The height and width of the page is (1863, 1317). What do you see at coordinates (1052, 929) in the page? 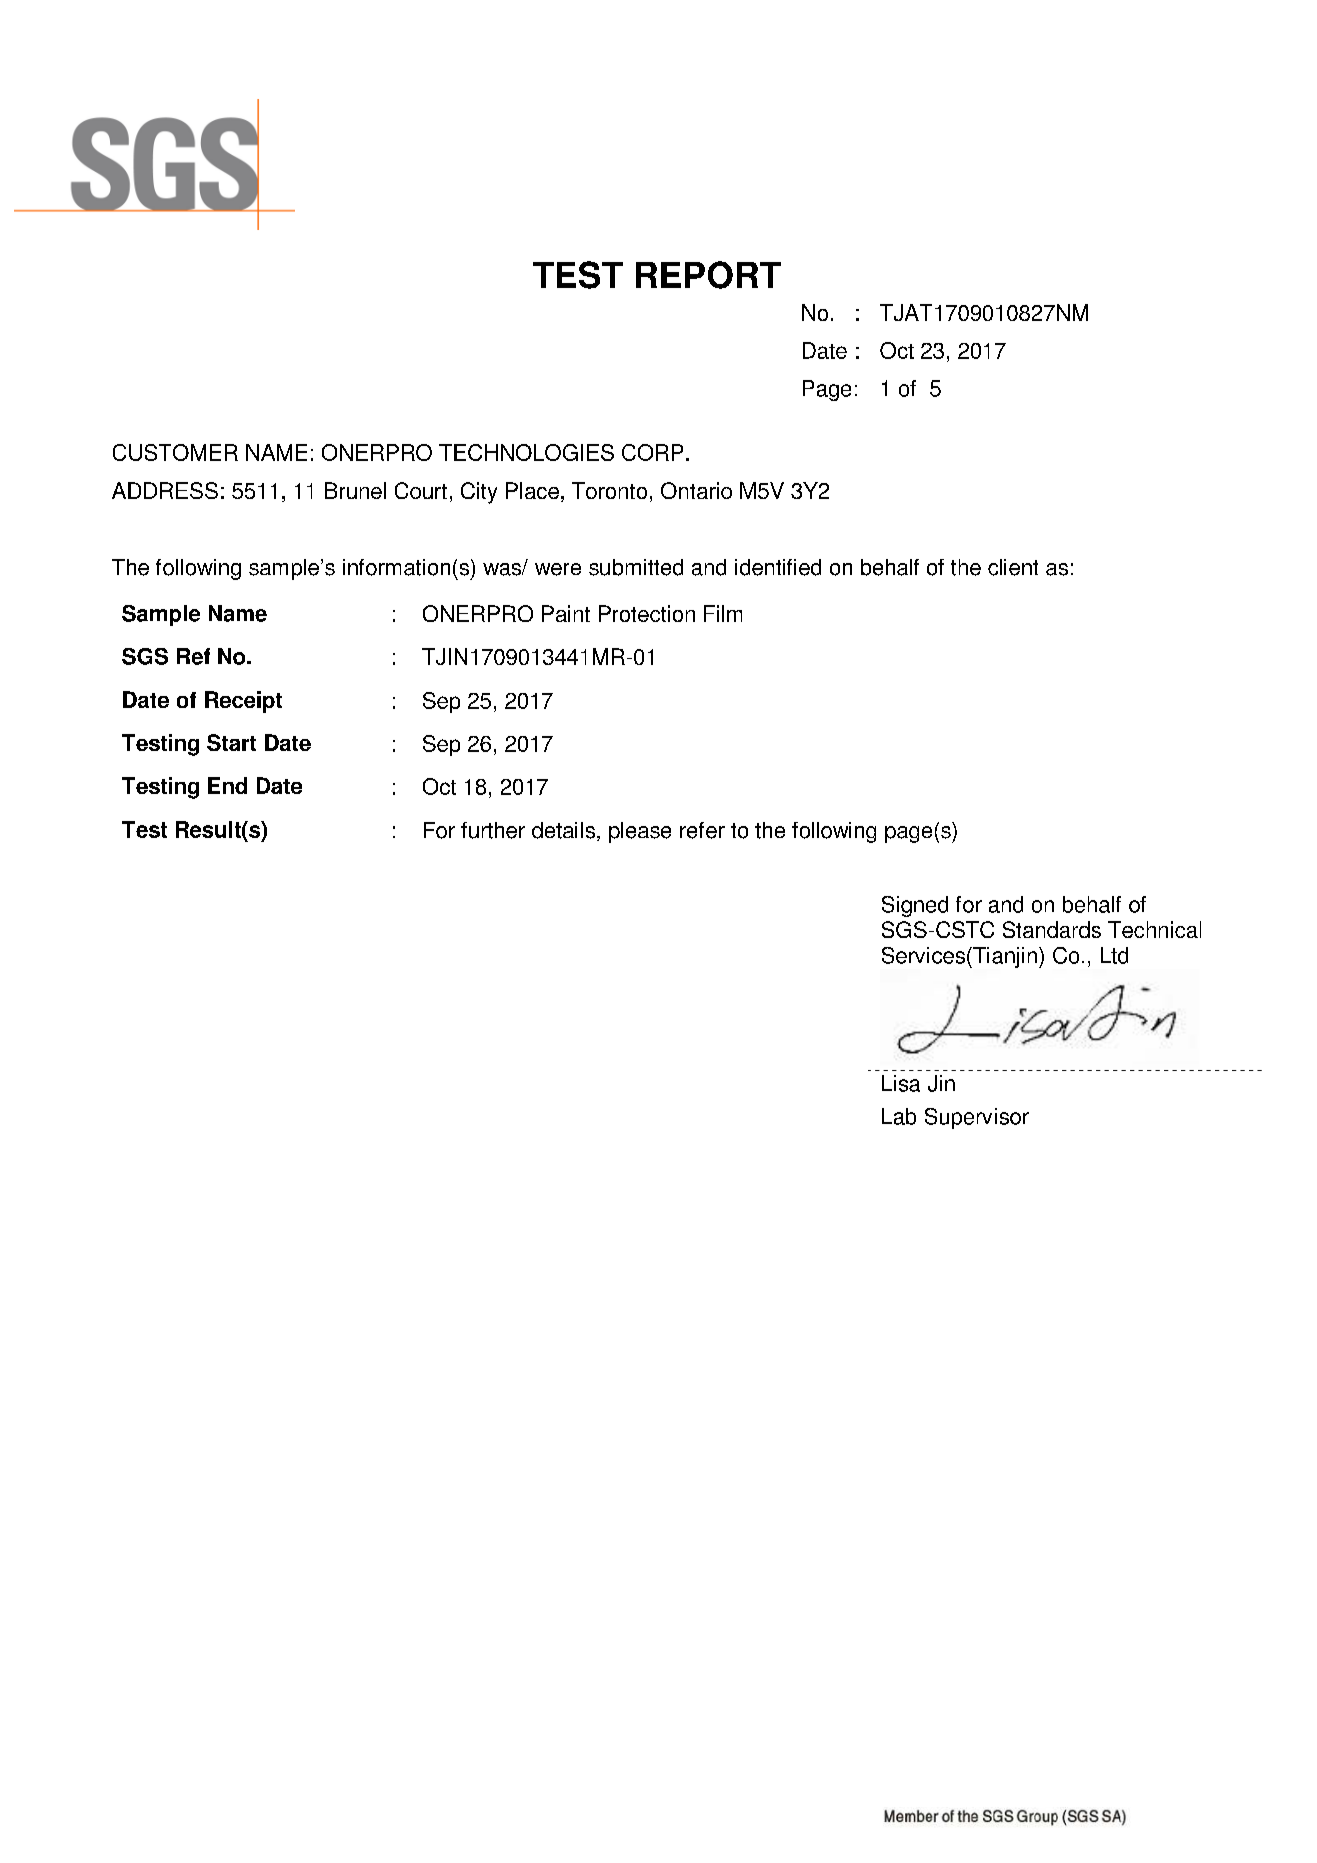
I see `Standards` at bounding box center [1052, 929].
